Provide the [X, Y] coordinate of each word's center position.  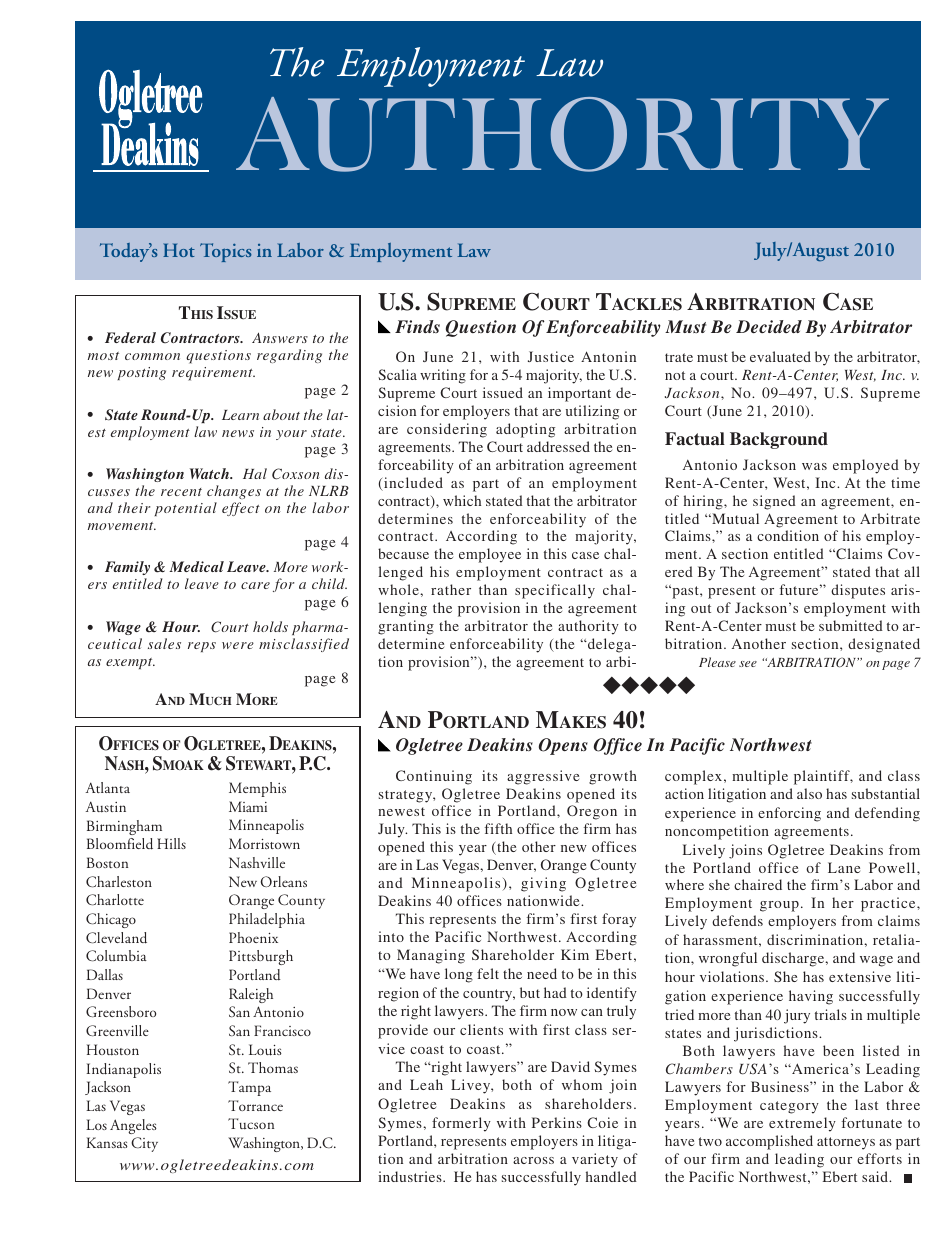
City [144, 1144]
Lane [844, 867]
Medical [196, 566]
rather [451, 589]
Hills [171, 843]
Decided [769, 326]
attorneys [846, 1143]
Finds [417, 326]
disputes [858, 591]
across [533, 1160]
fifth [498, 828]
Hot [179, 250]
